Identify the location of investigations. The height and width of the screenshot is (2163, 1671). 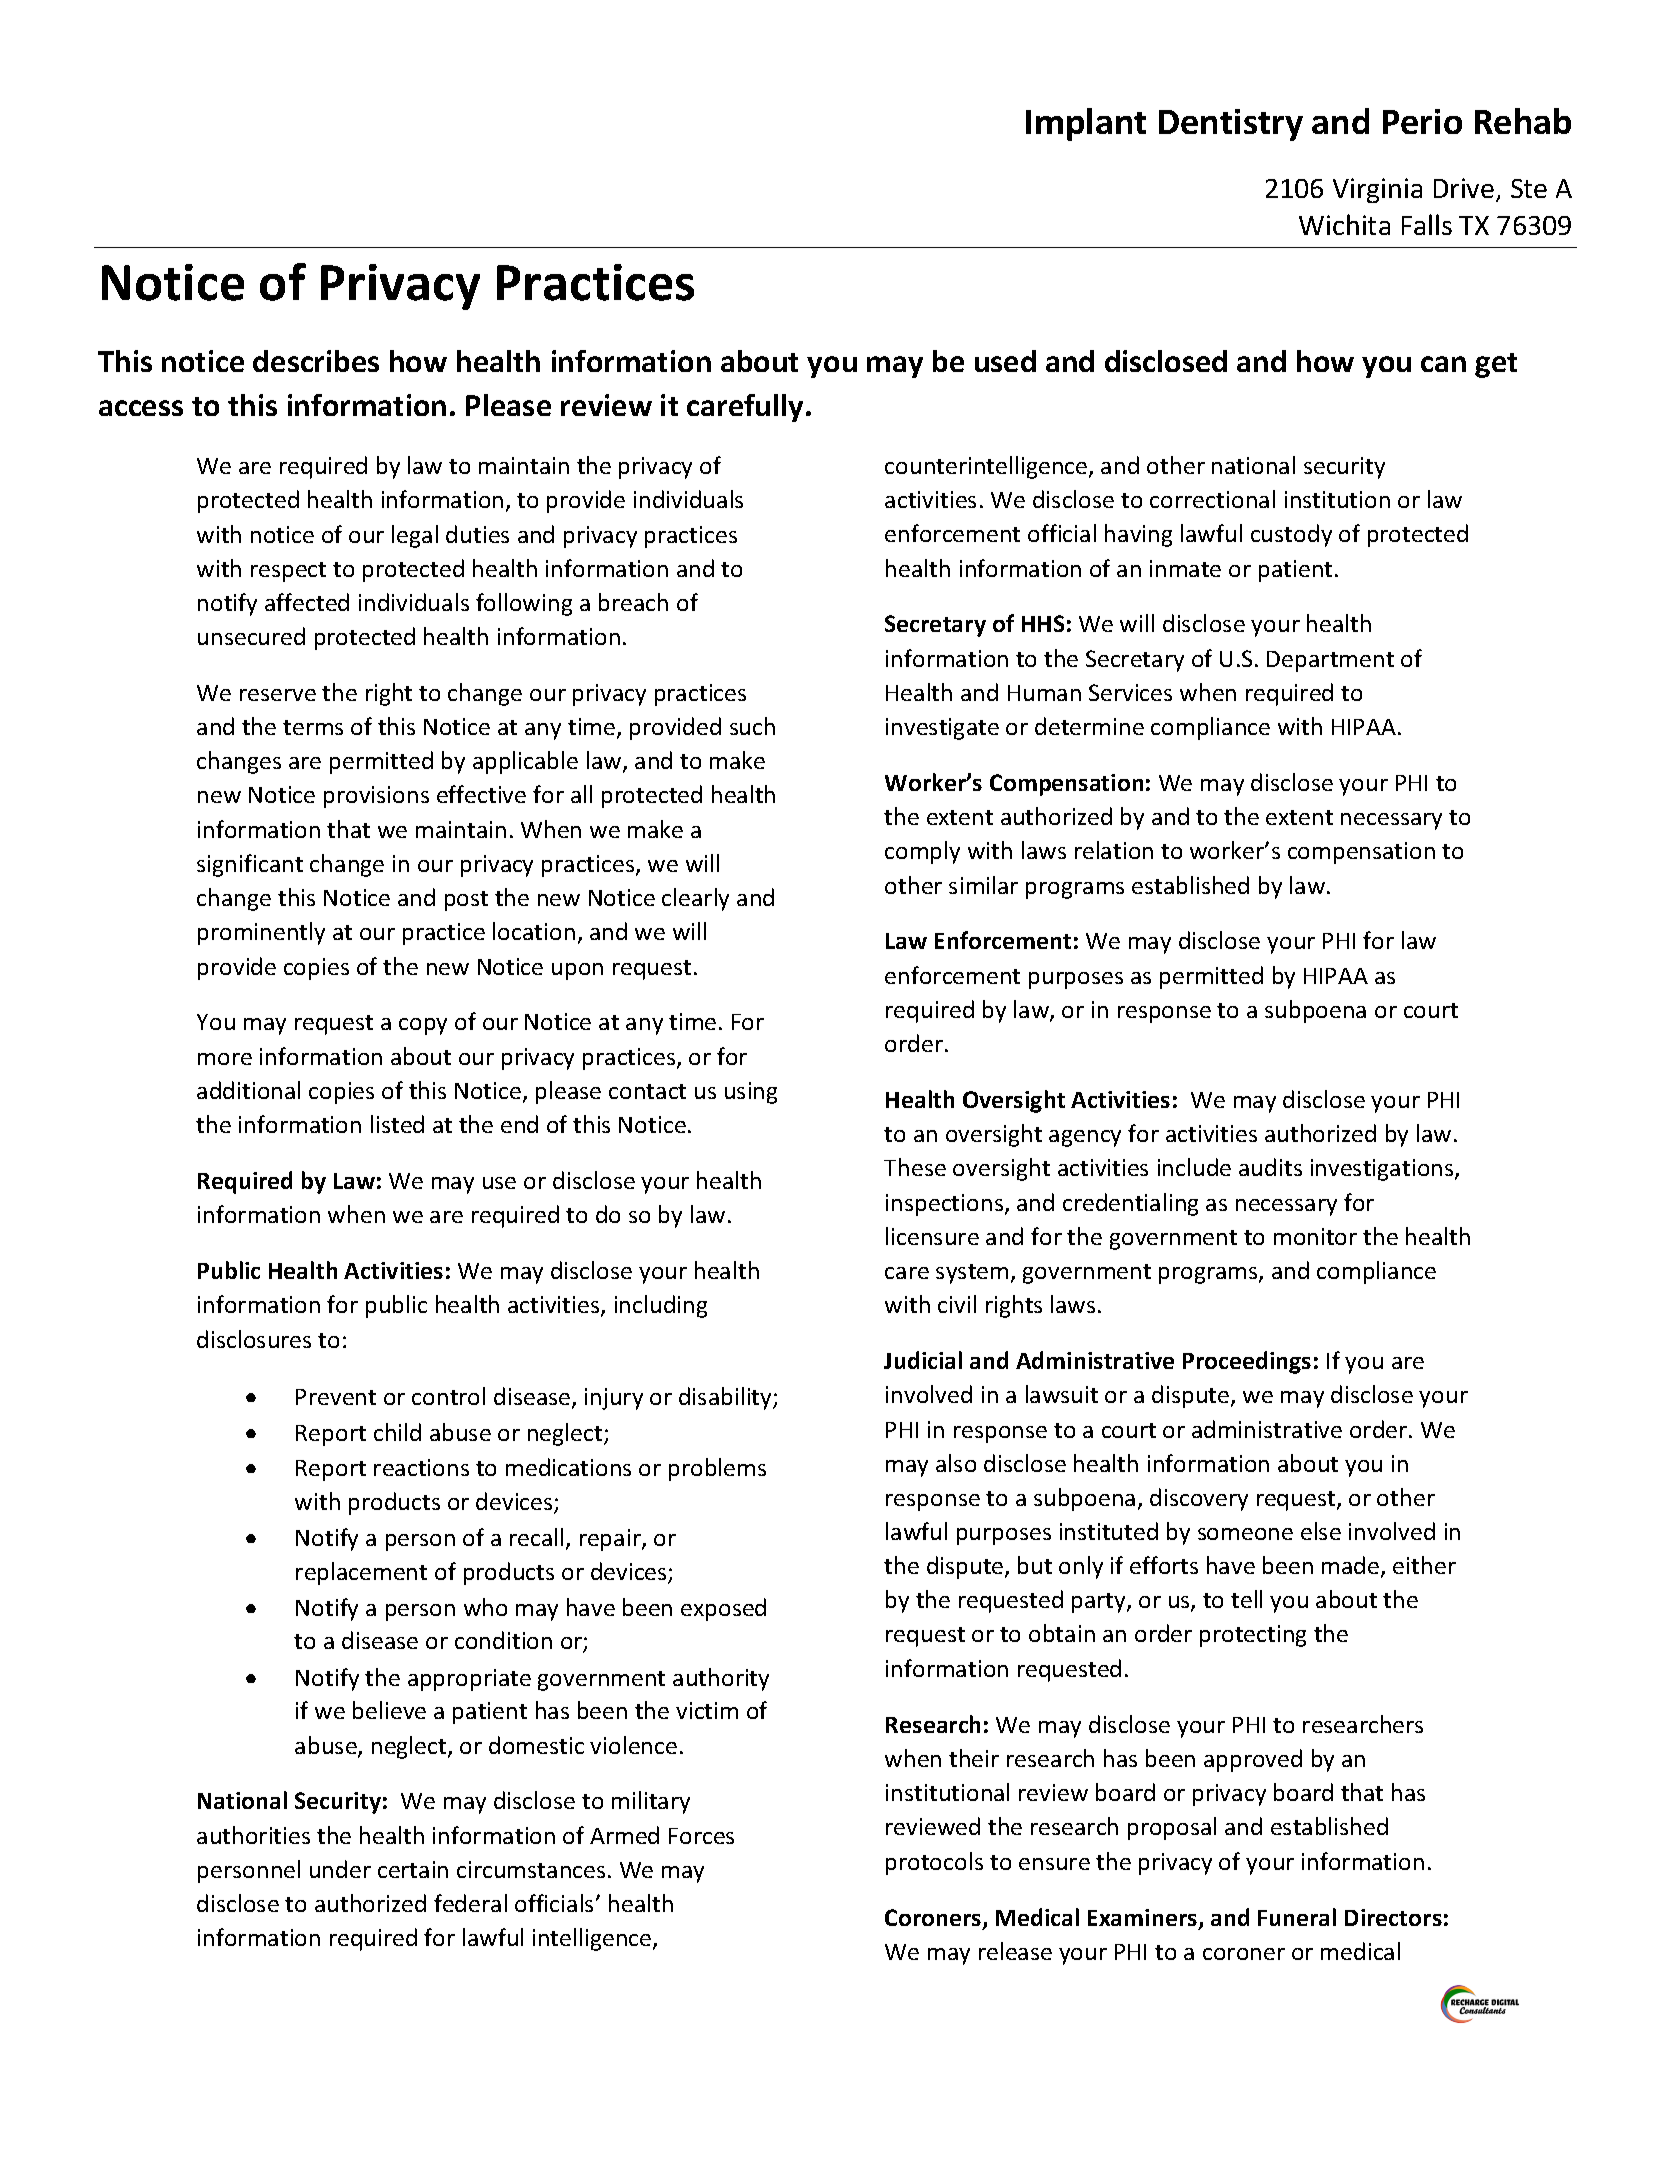
(1383, 1170).
